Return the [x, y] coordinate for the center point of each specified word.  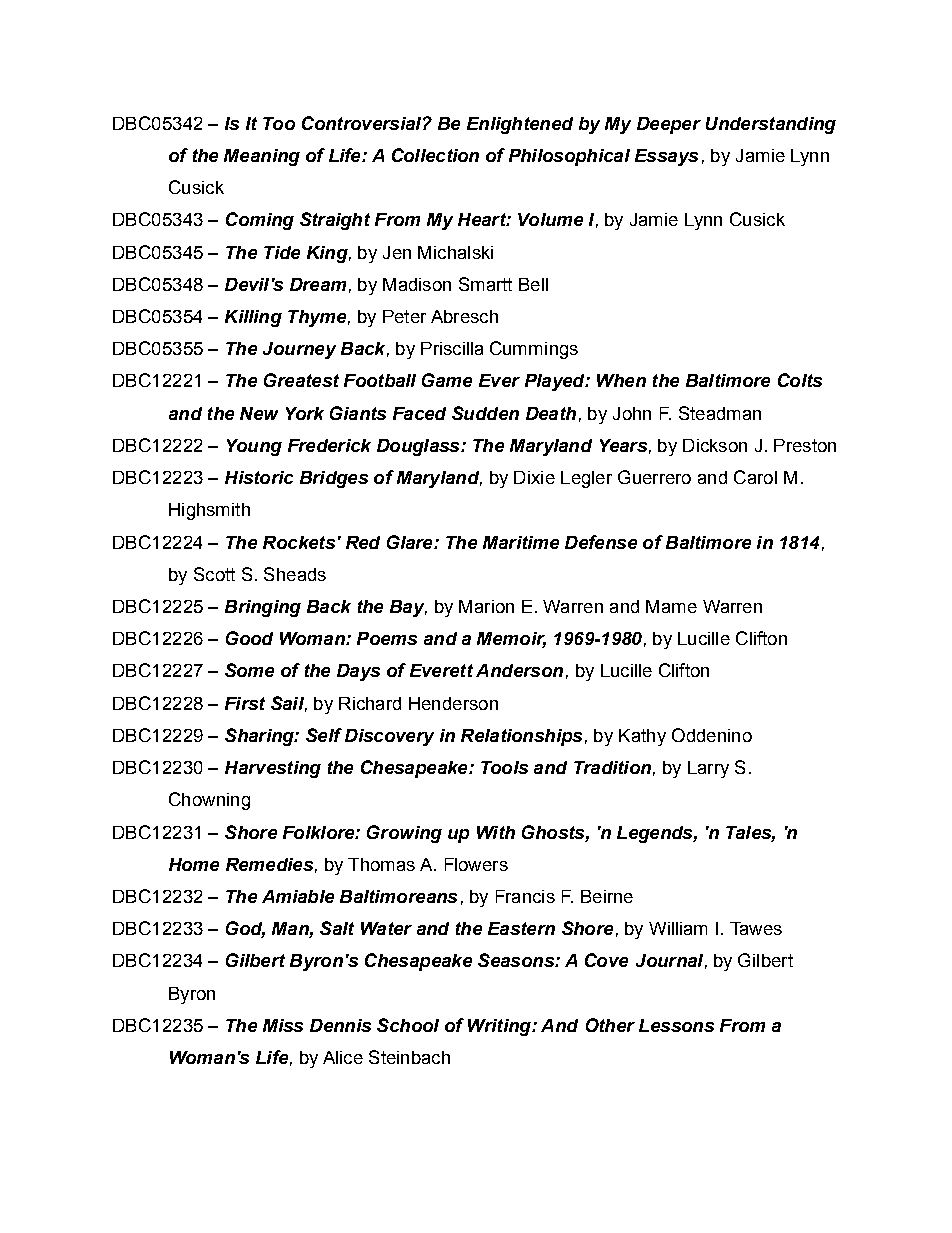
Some [249, 670]
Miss [283, 1025]
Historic [259, 477]
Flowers [476, 864]
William [678, 928]
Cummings [534, 350]
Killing [253, 318]
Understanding [771, 125]
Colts [800, 380]
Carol [755, 477]
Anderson [519, 670]
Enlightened [520, 125]
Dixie [534, 477]
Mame [671, 606]
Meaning [262, 157]
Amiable [298, 896]
